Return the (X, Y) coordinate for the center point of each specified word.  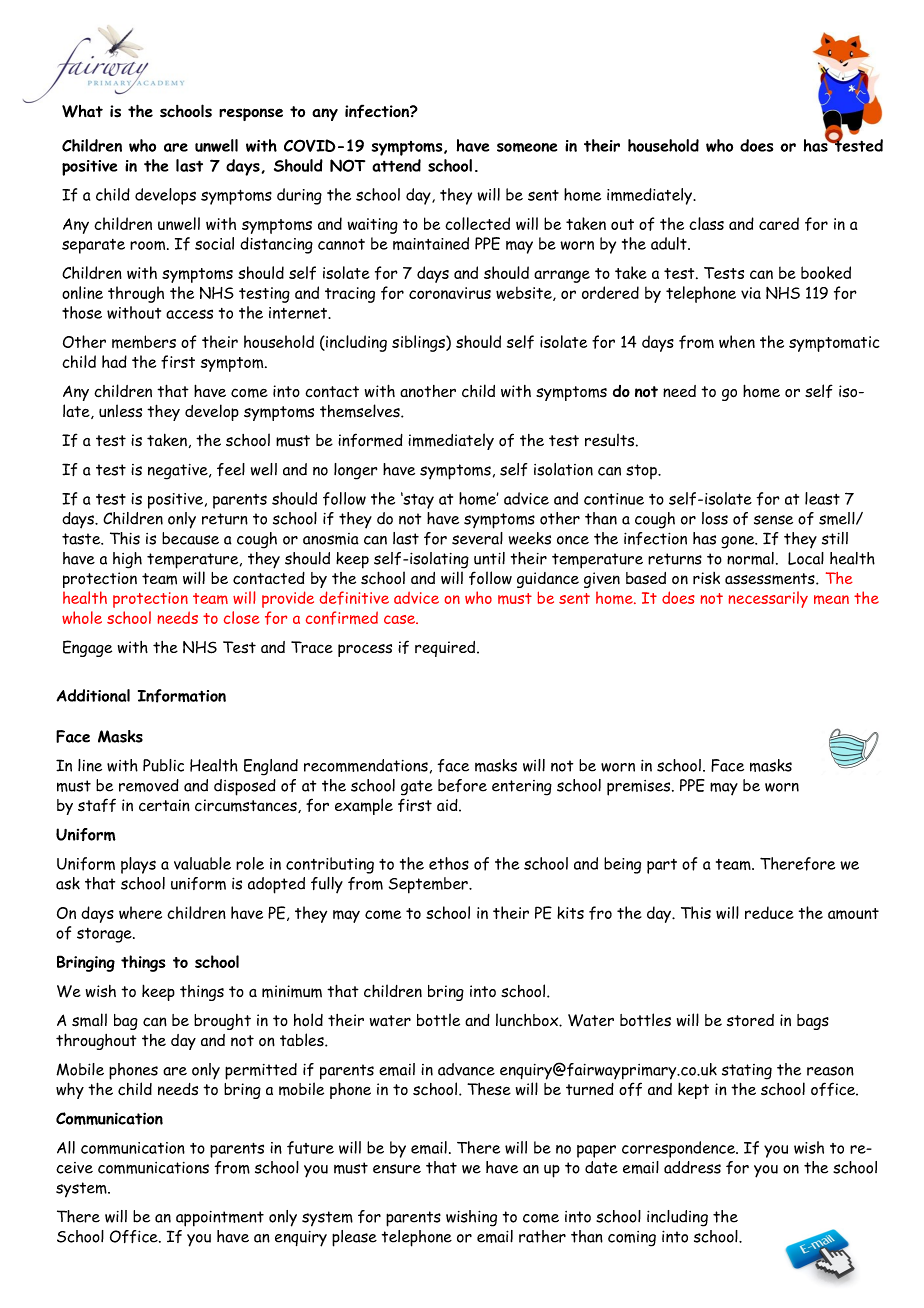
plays (138, 865)
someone (527, 147)
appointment (220, 1219)
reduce (769, 912)
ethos (449, 863)
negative (179, 472)
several (477, 538)
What (82, 111)
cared (779, 223)
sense (773, 520)
